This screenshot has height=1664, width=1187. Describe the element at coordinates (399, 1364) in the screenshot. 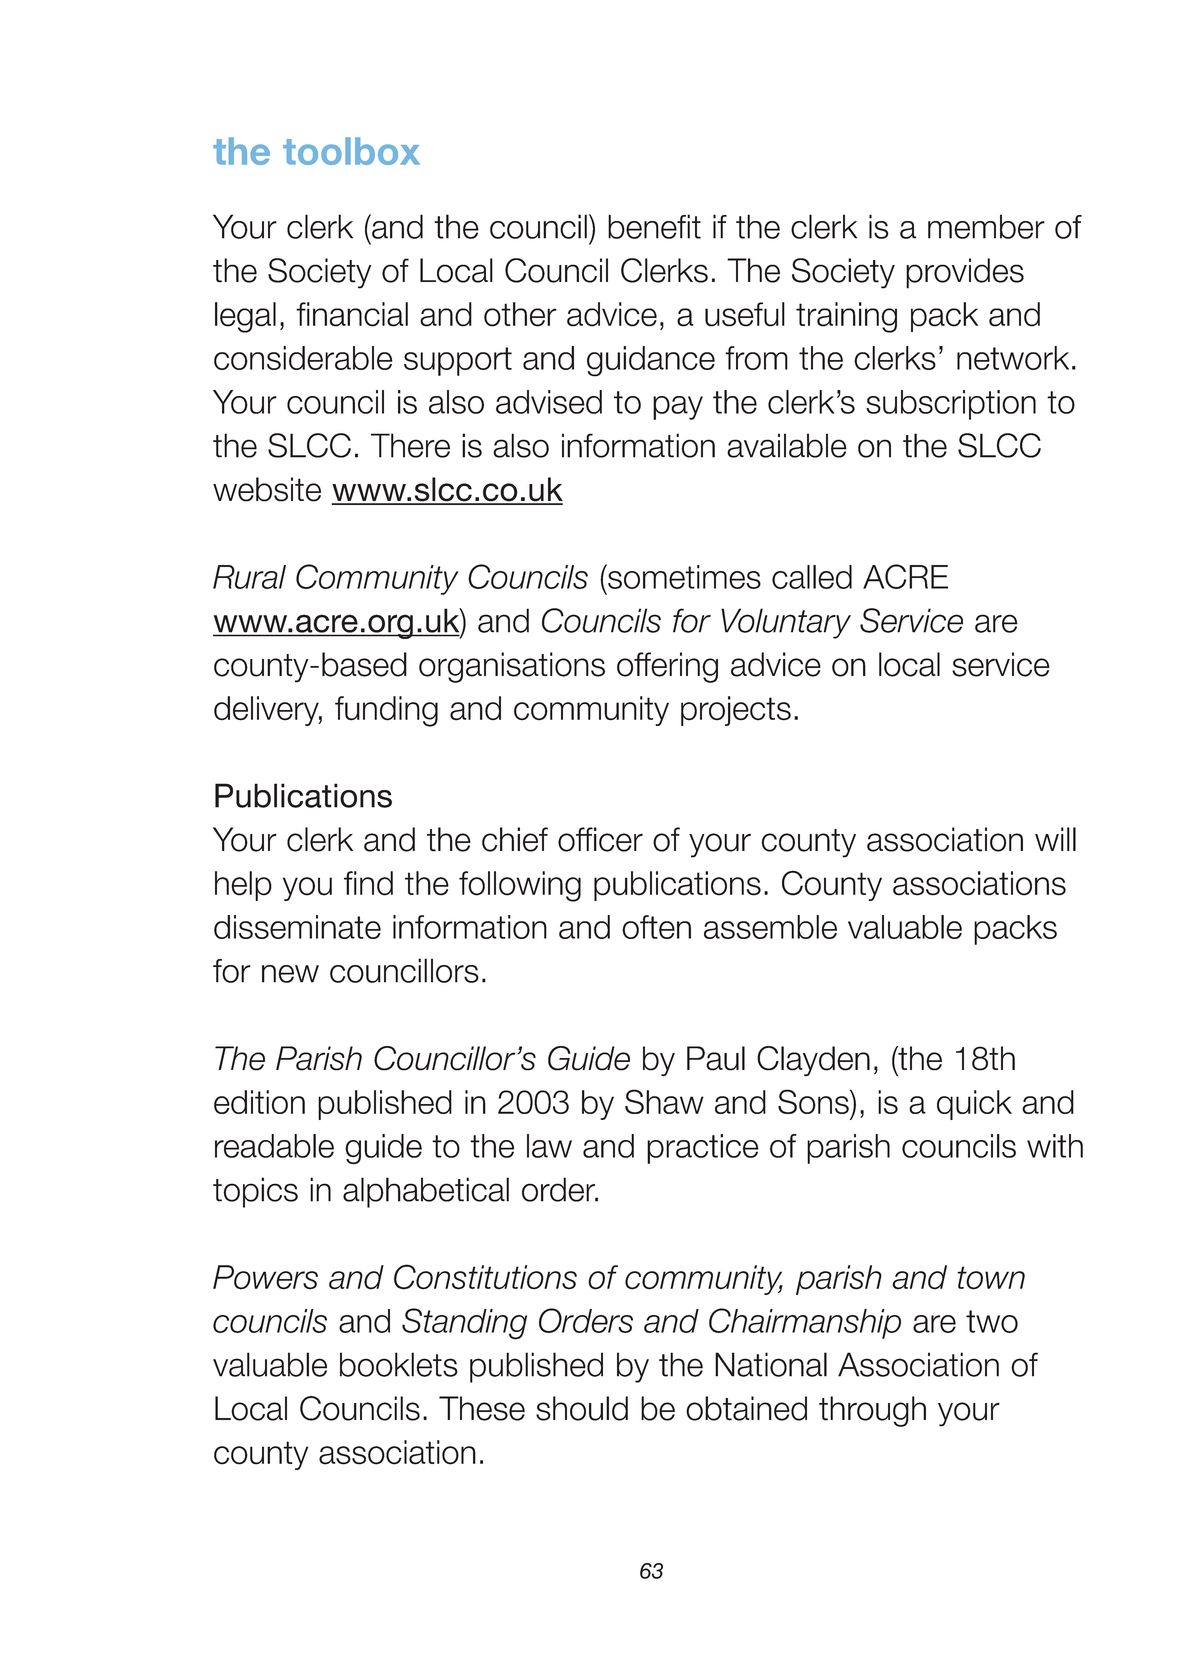

I see `booklets` at that location.
